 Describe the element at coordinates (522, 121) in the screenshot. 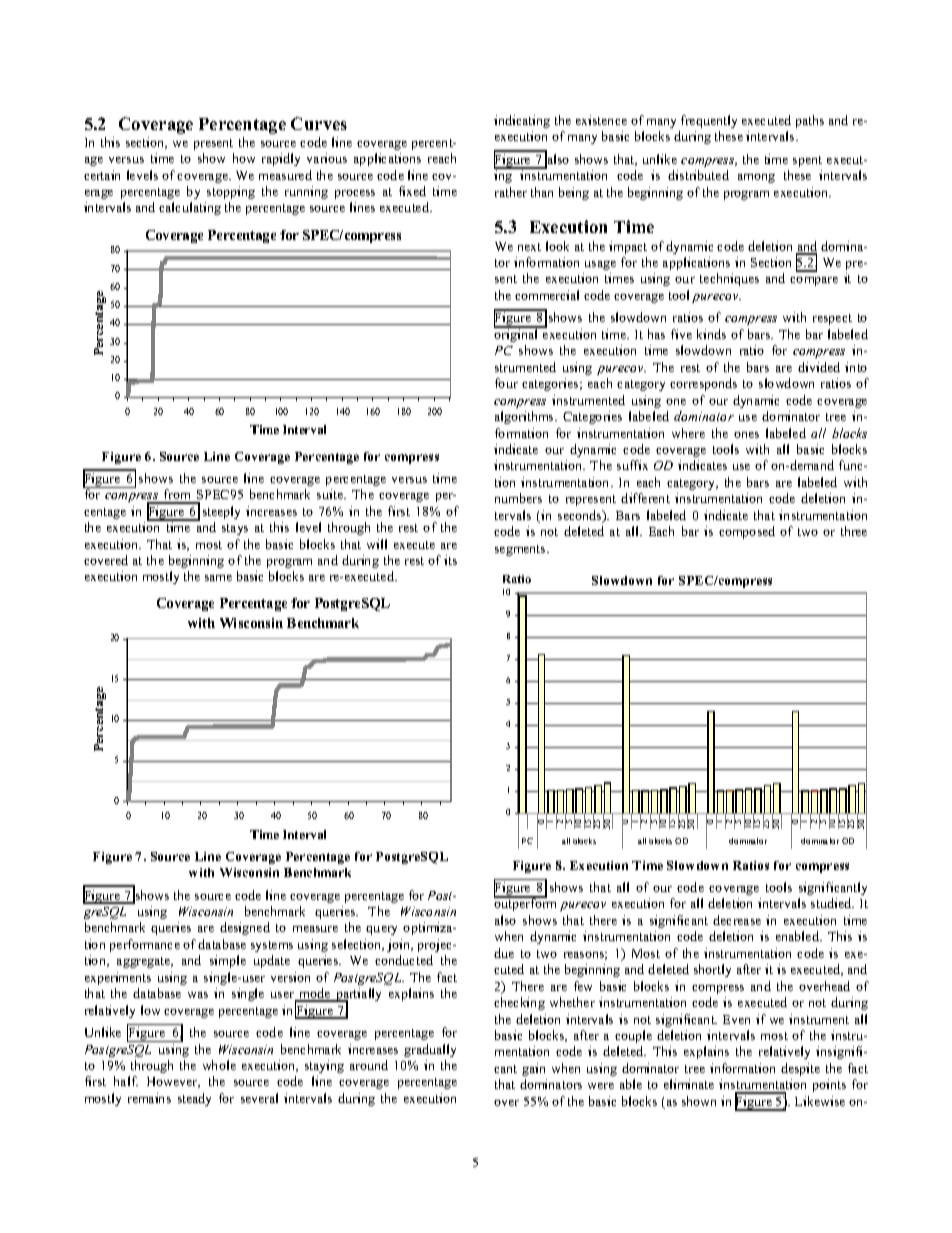

I see `indicating` at that location.
